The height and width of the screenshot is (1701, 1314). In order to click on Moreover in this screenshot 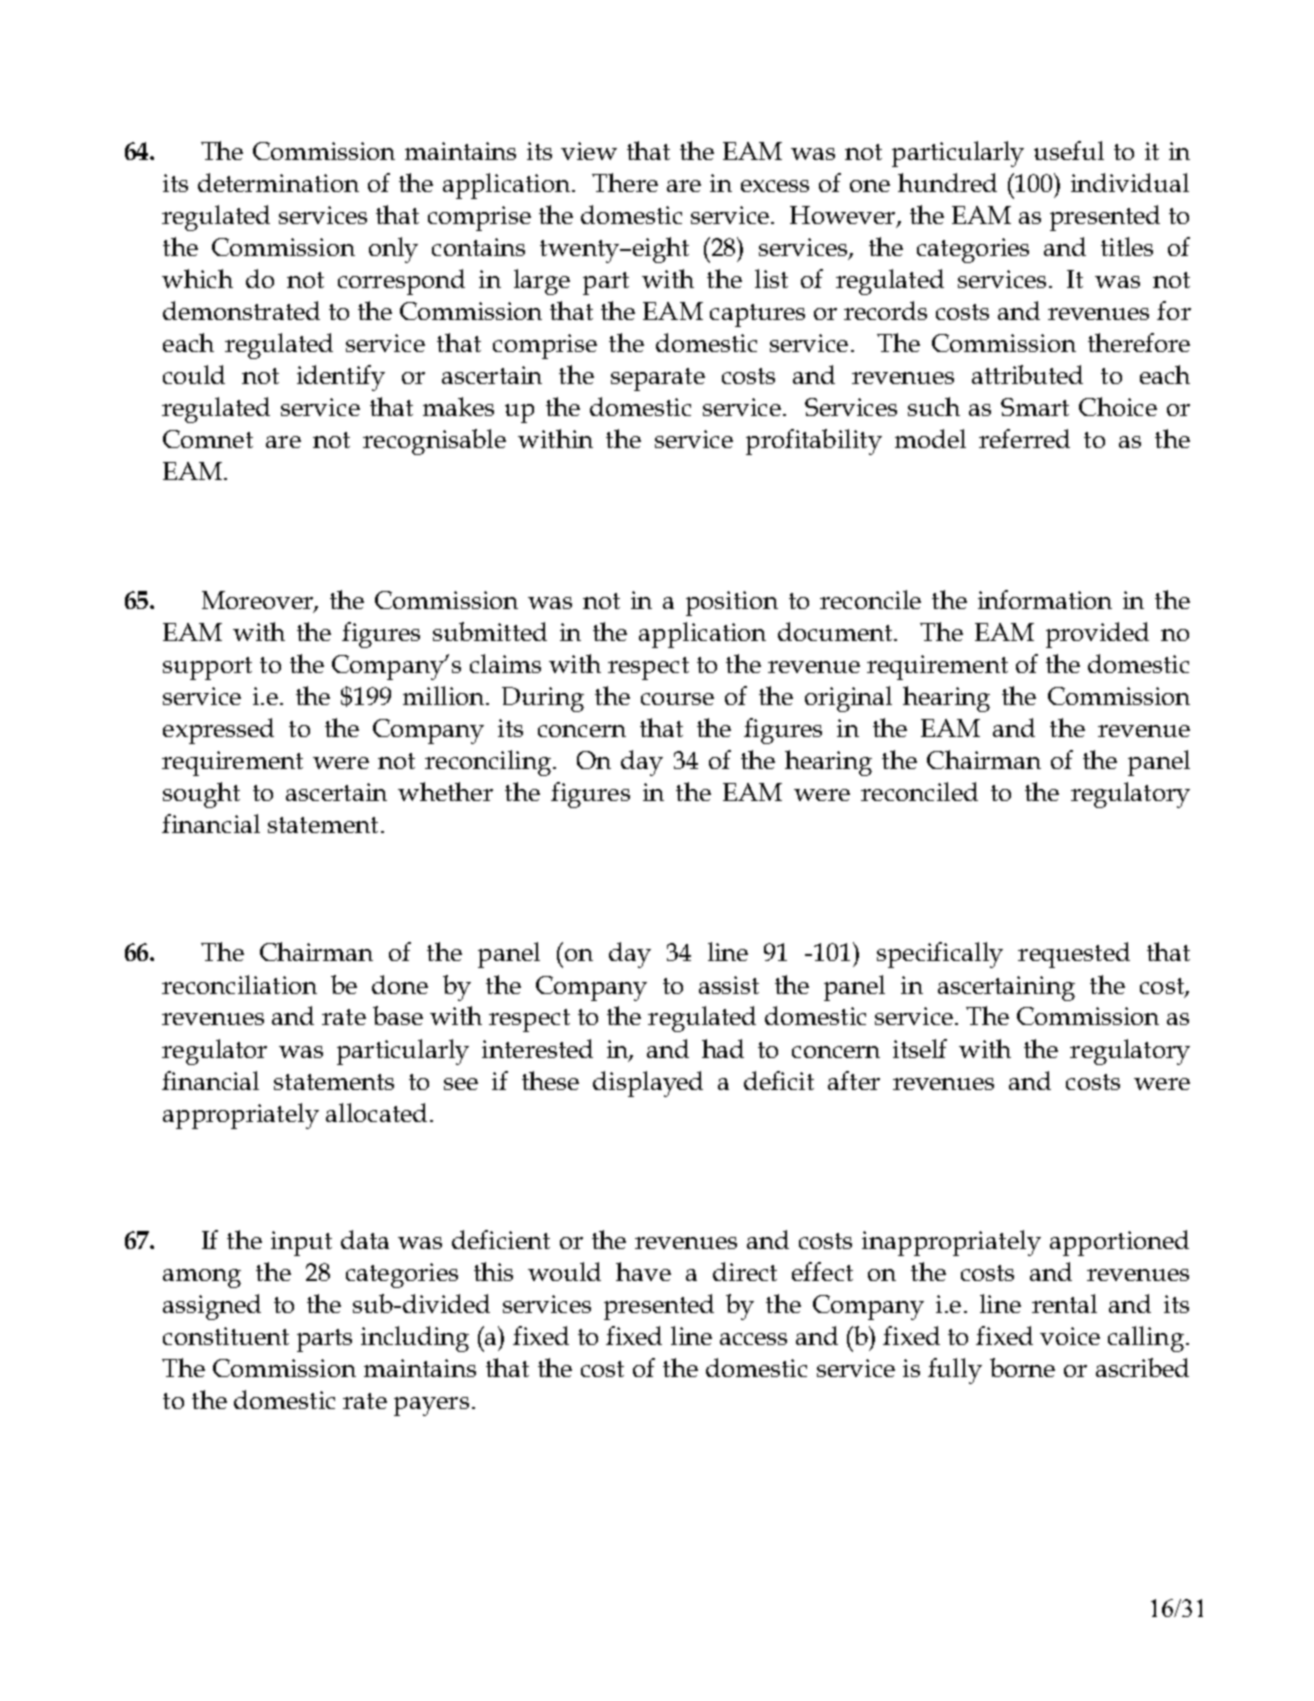, I will do `click(258, 601)`.
